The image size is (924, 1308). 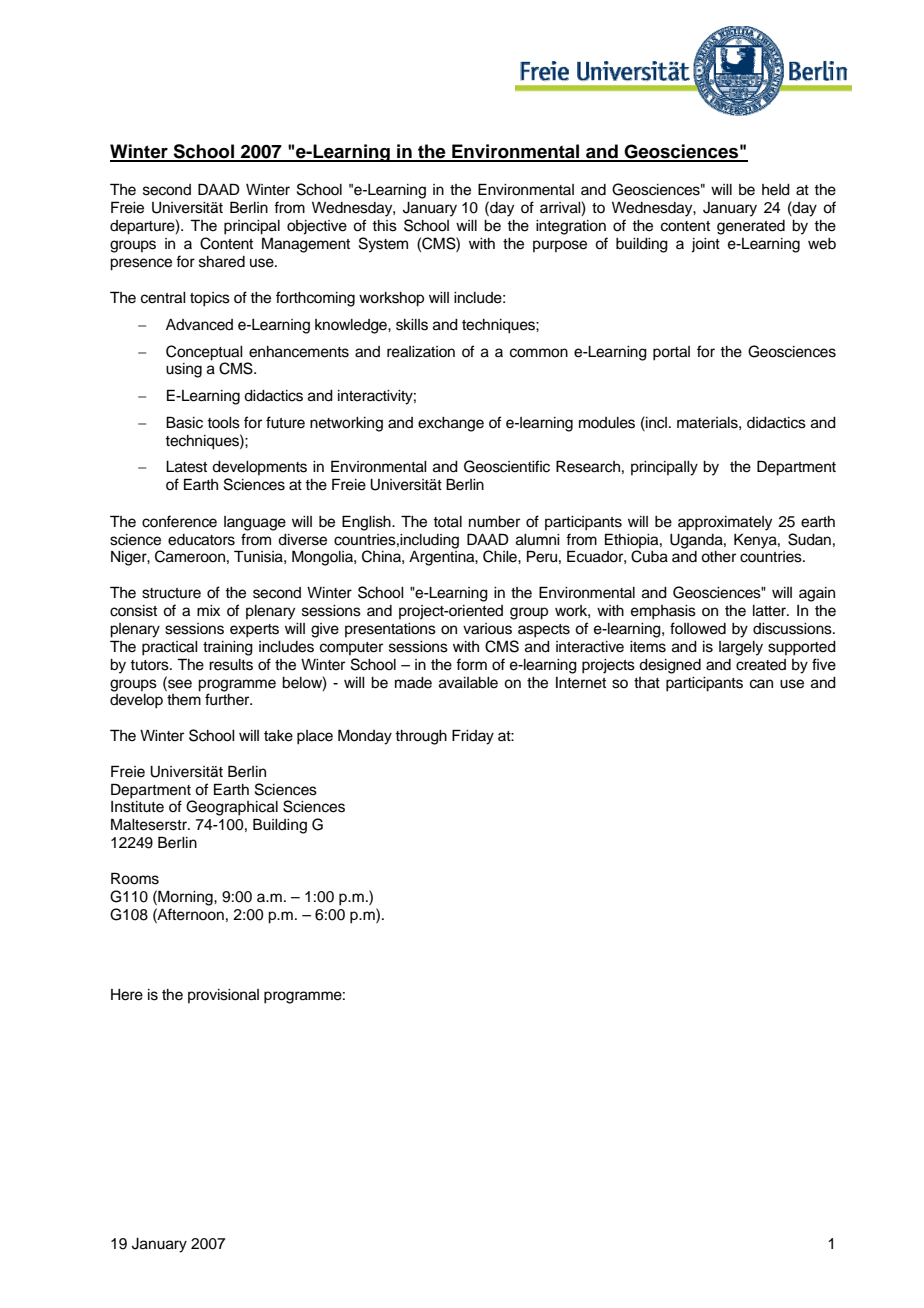 What do you see at coordinates (222, 262) in the image?
I see `shared` at bounding box center [222, 262].
